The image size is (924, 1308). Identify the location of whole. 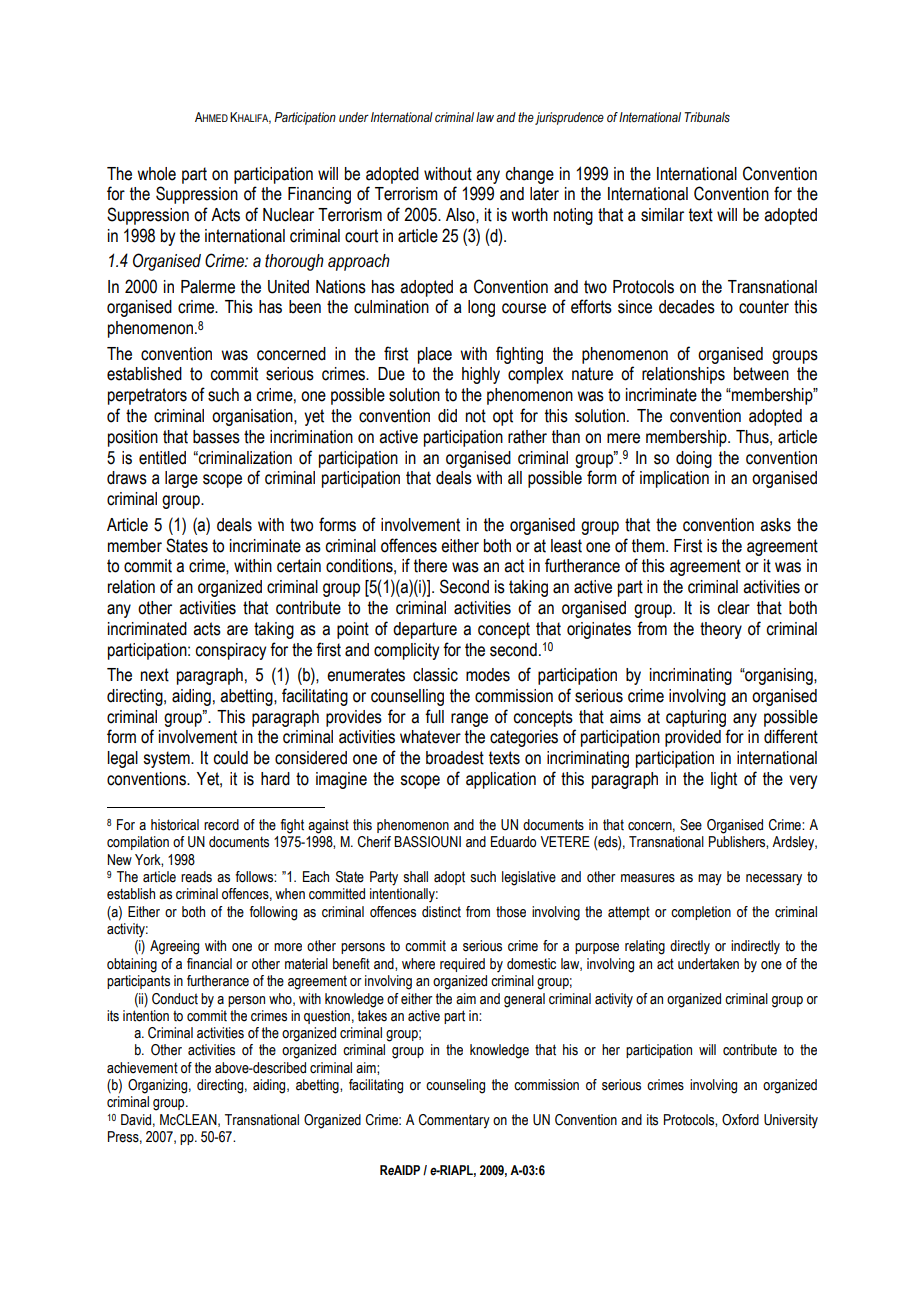
(156, 174).
